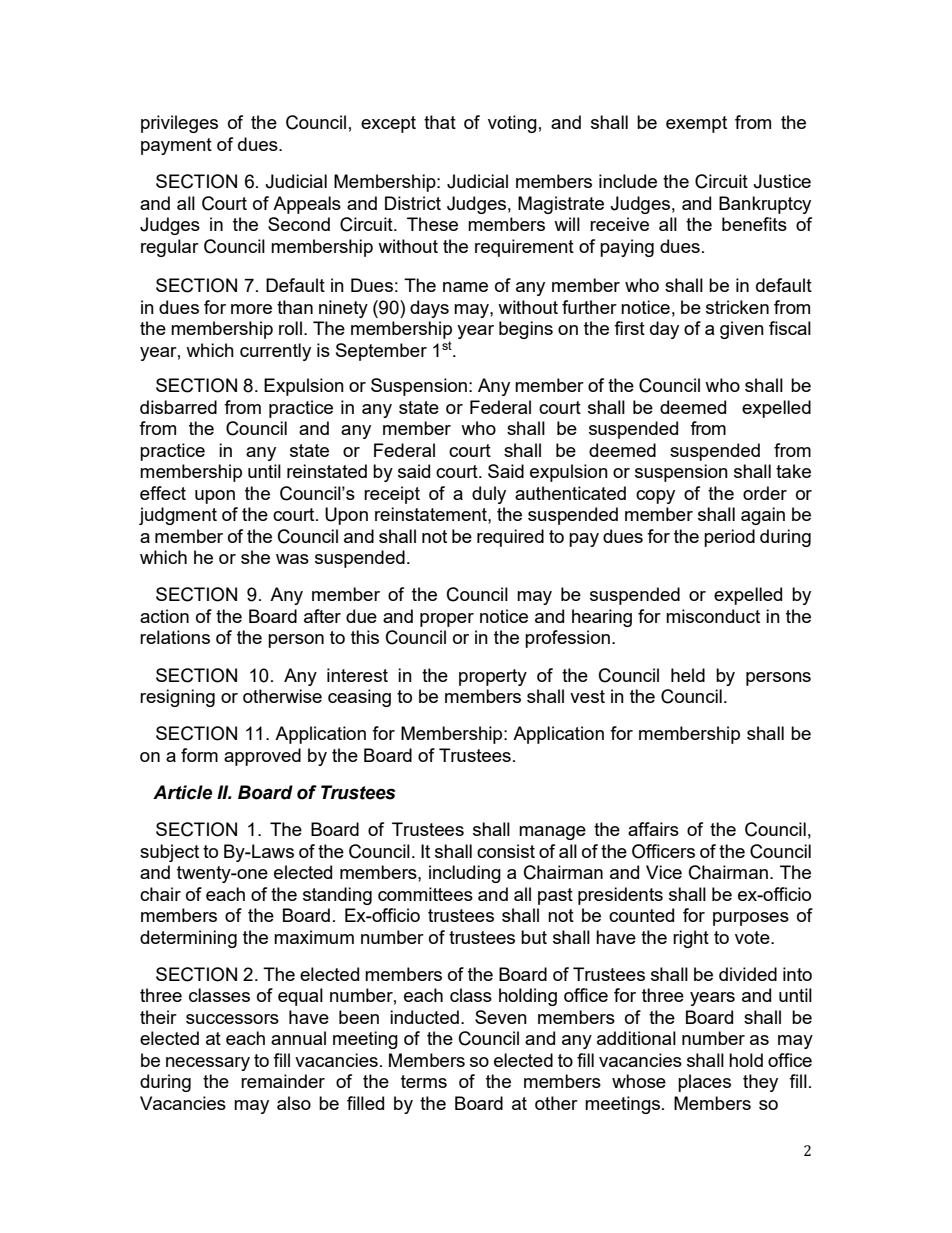 Image resolution: width=952 pixels, height=1233 pixels. What do you see at coordinates (512, 124) in the screenshot?
I see `voting` at bounding box center [512, 124].
